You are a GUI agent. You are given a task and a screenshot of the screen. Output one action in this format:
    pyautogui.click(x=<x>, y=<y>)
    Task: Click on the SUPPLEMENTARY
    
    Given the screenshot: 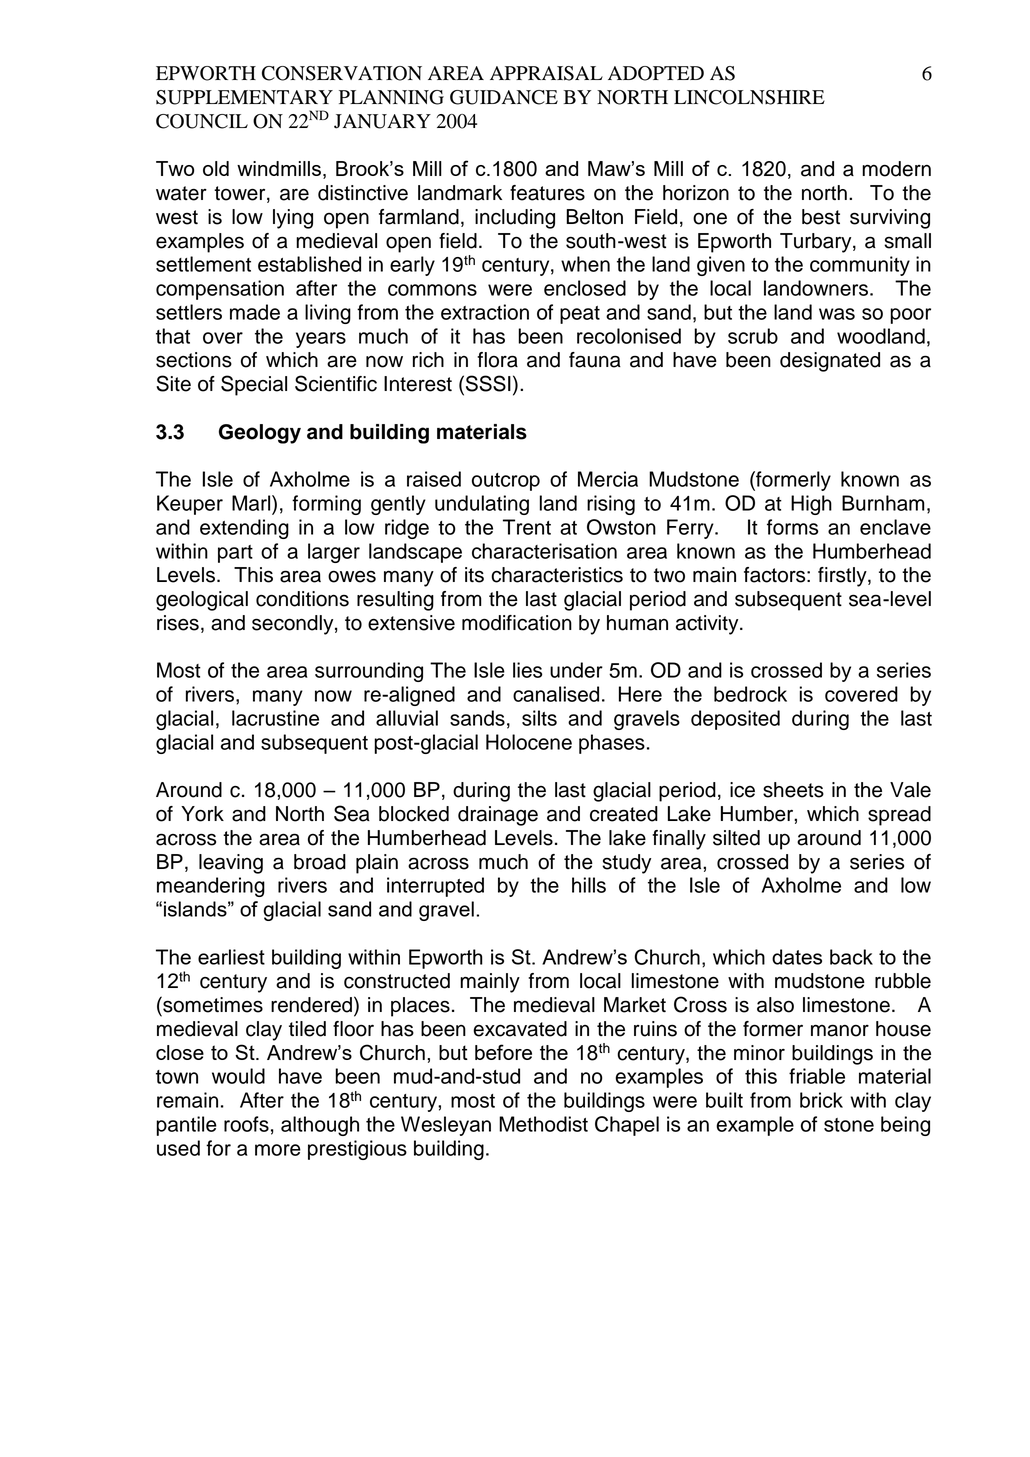 What is the action you would take?
    pyautogui.click(x=244, y=97)
